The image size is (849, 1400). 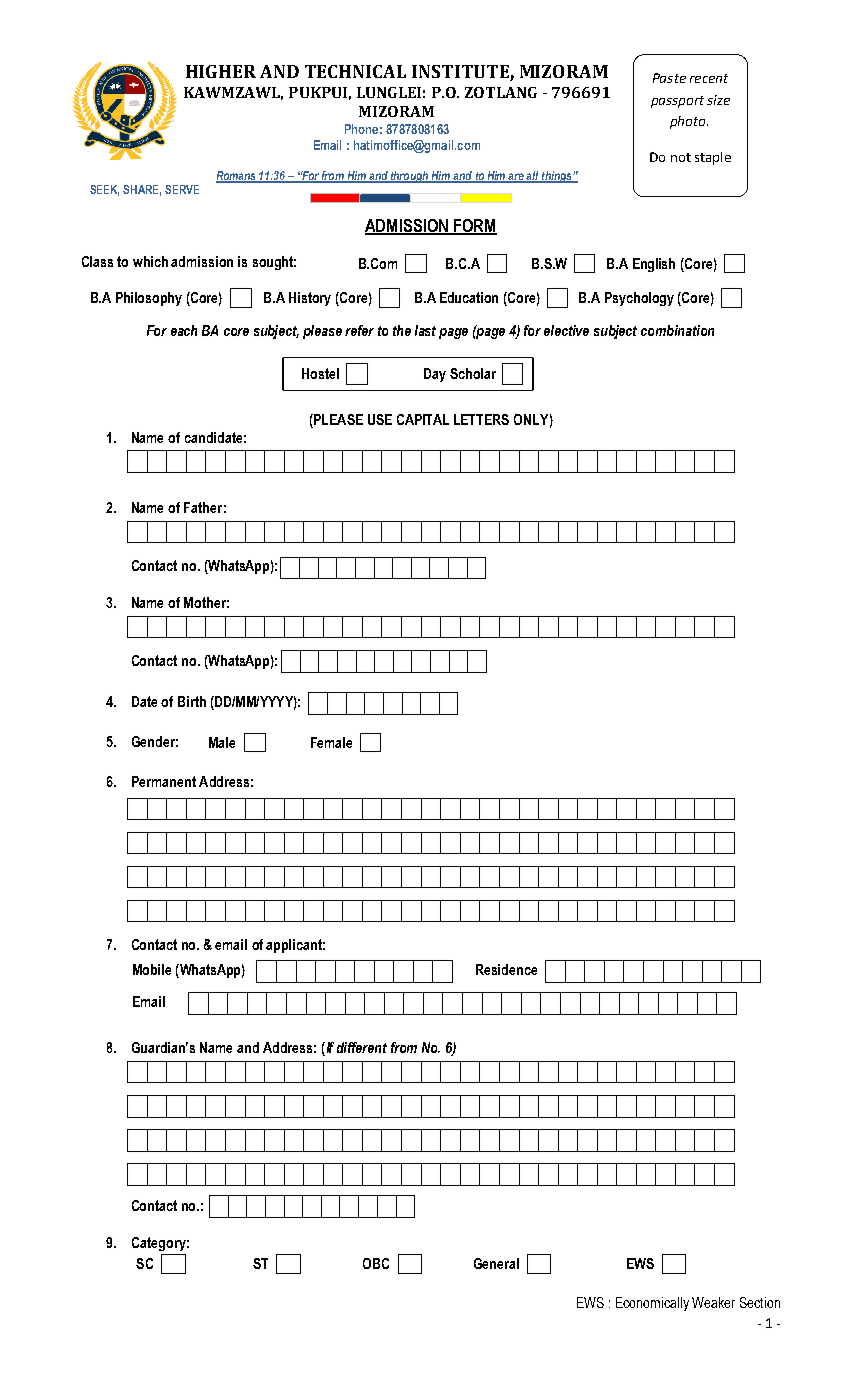 I want to click on HIGHER, so click(x=221, y=71).
